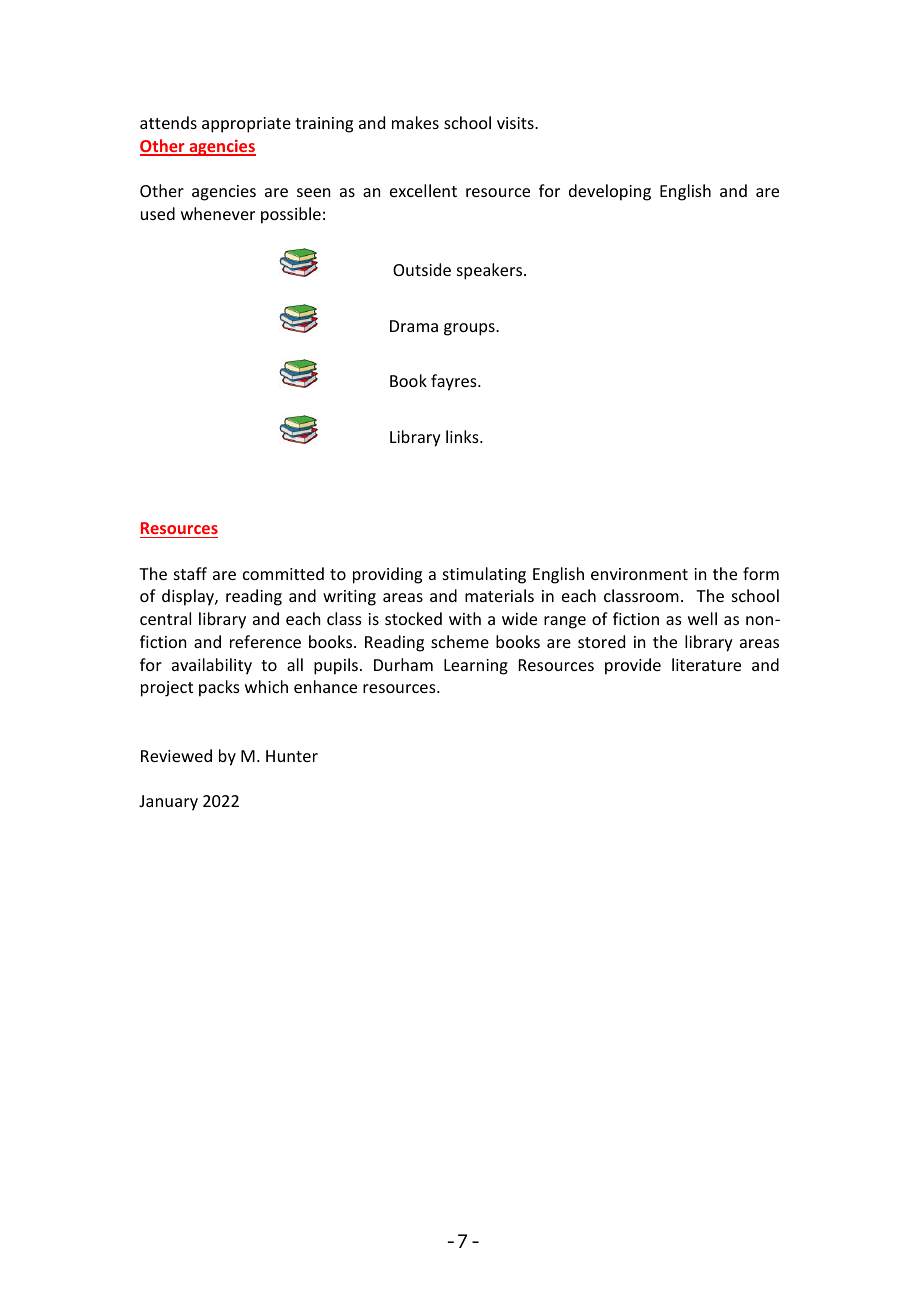 The height and width of the document is (1308, 924). I want to click on staff, so click(190, 573).
